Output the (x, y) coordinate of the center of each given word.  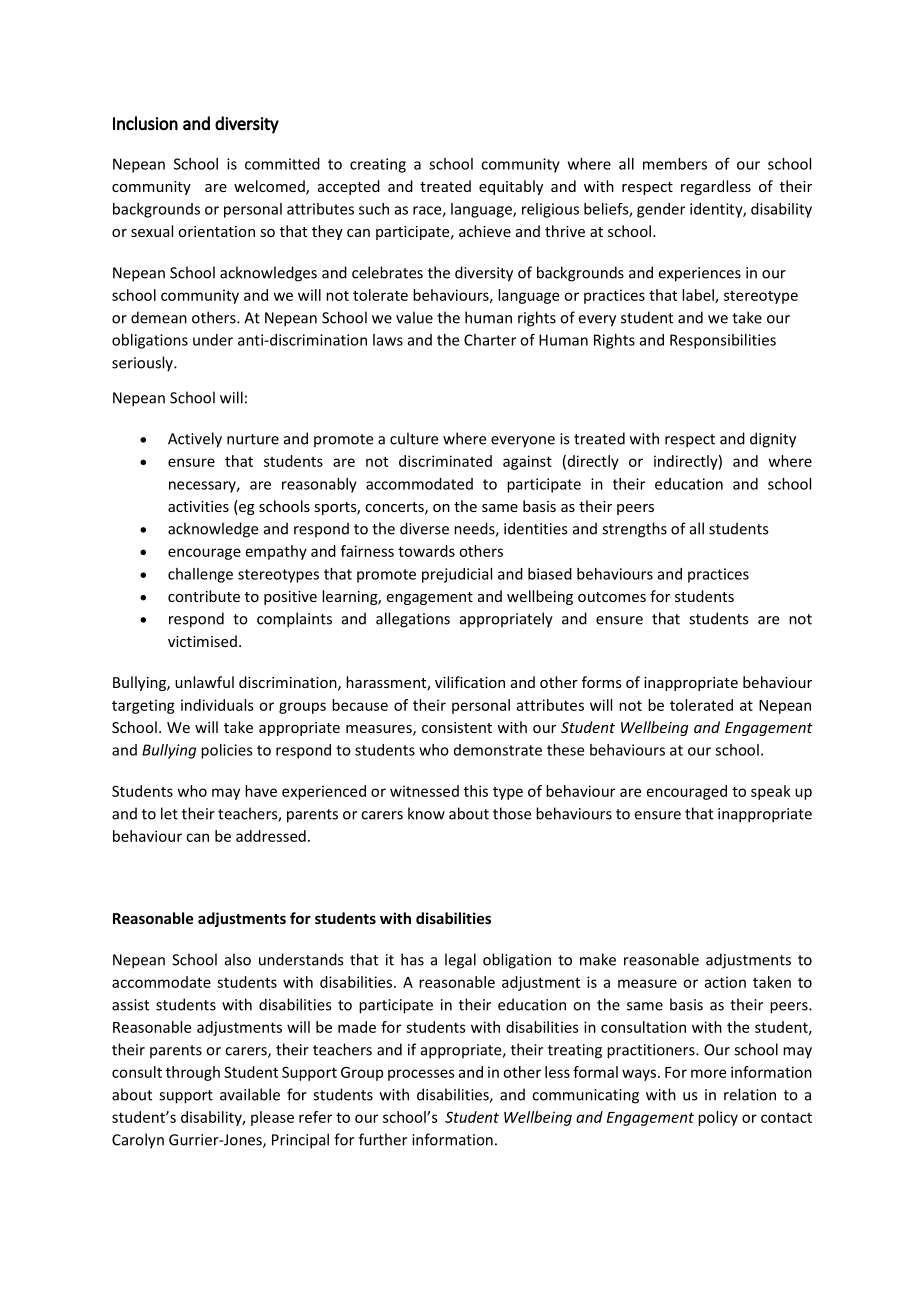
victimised (202, 641)
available (250, 1094)
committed (282, 164)
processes (421, 1075)
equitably (511, 187)
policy (718, 1118)
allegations (413, 620)
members (675, 164)
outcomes (612, 597)
